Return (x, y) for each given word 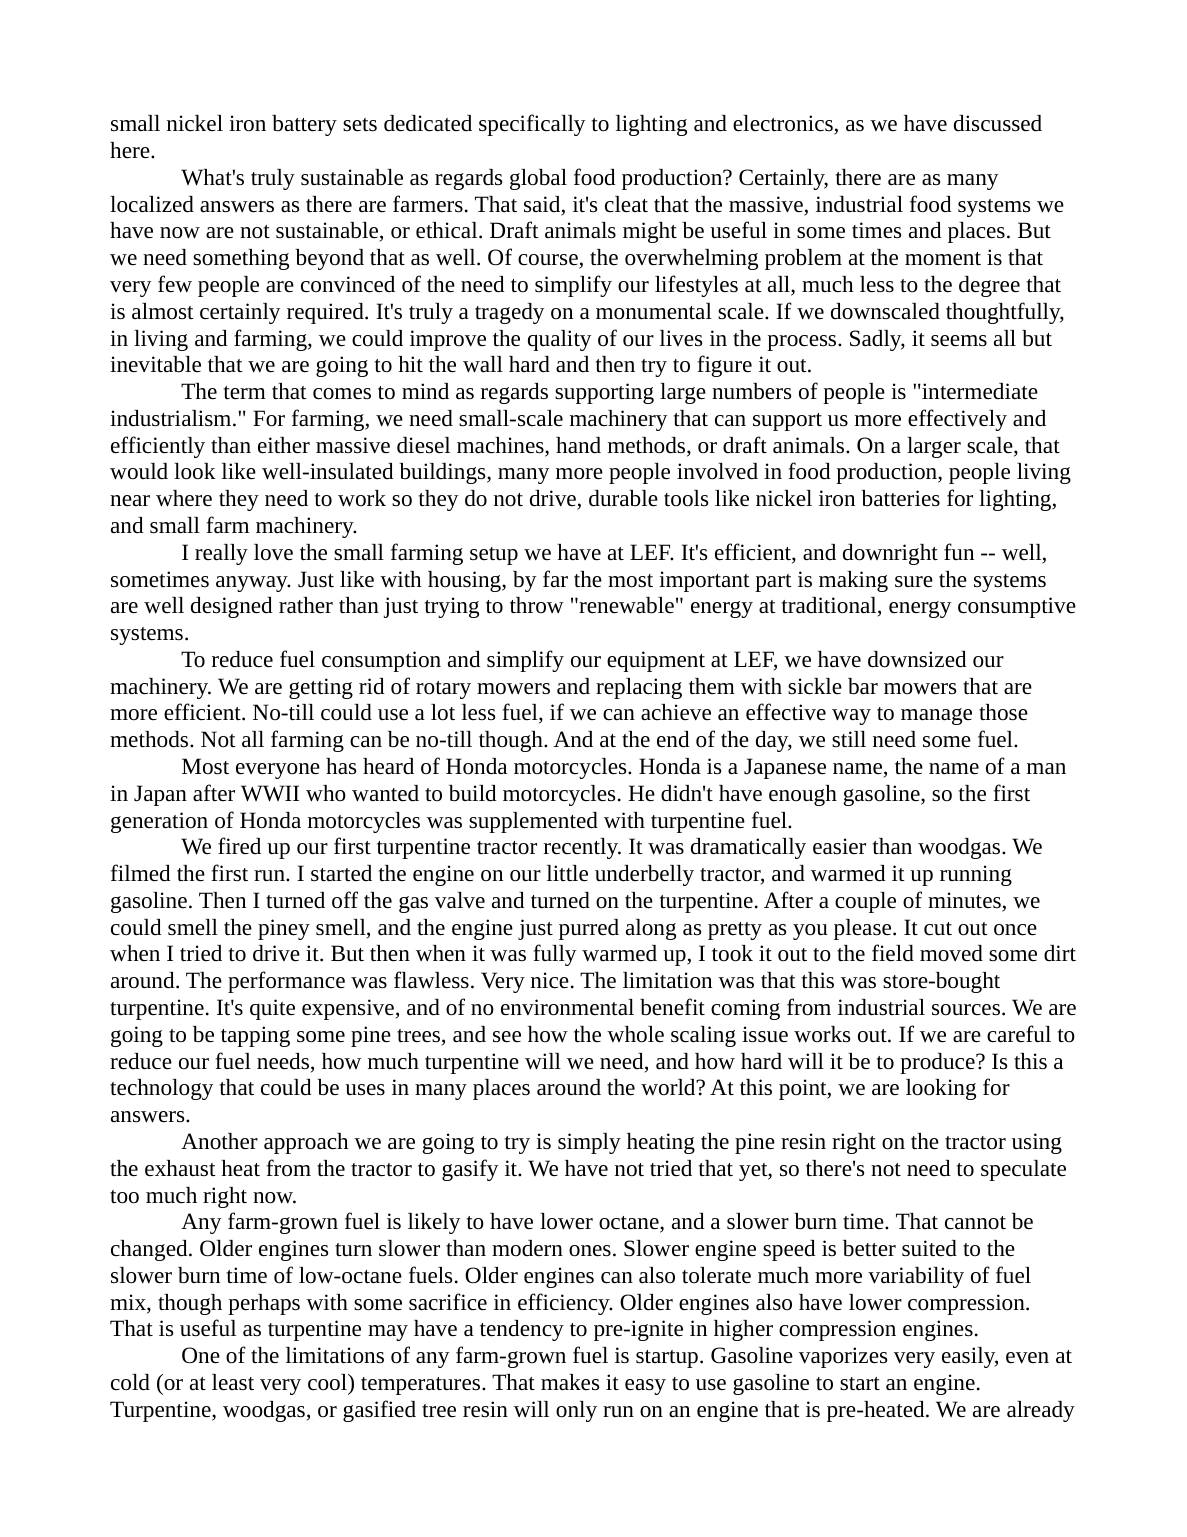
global (538, 179)
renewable (625, 605)
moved (951, 953)
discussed (998, 123)
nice (550, 980)
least (233, 1382)
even (1027, 1357)
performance (286, 982)
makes (570, 1382)
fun (959, 551)
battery (304, 125)
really (221, 554)
